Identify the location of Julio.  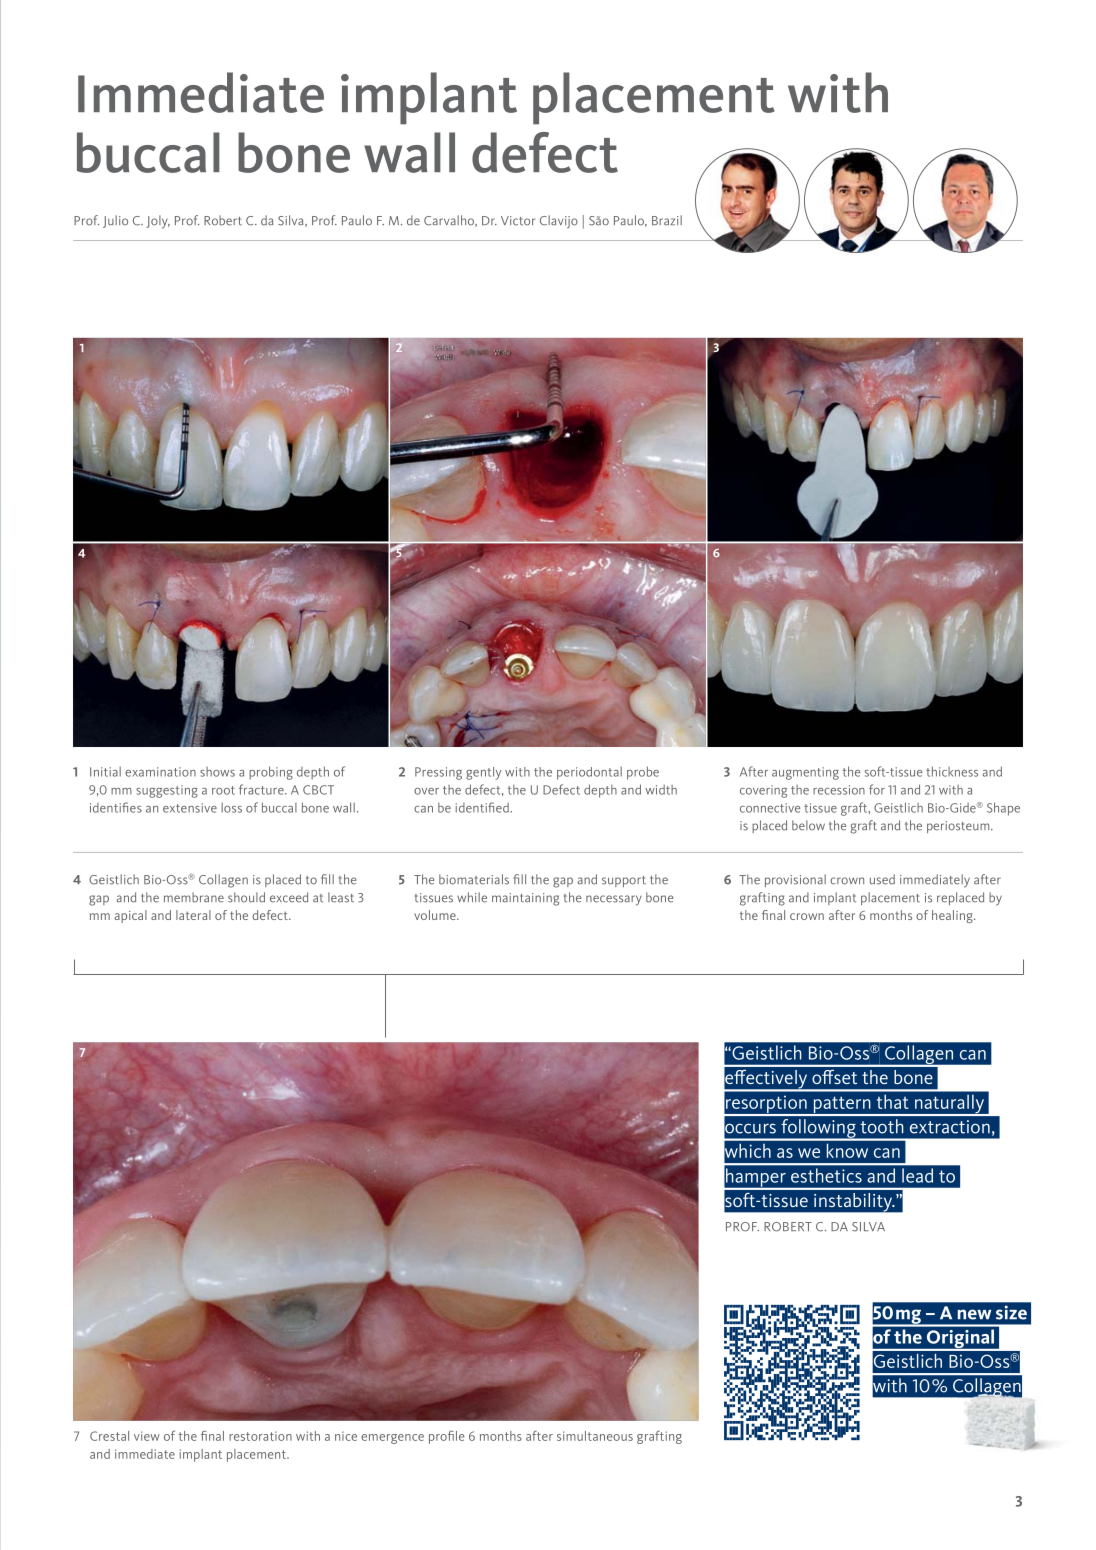
(115, 221).
